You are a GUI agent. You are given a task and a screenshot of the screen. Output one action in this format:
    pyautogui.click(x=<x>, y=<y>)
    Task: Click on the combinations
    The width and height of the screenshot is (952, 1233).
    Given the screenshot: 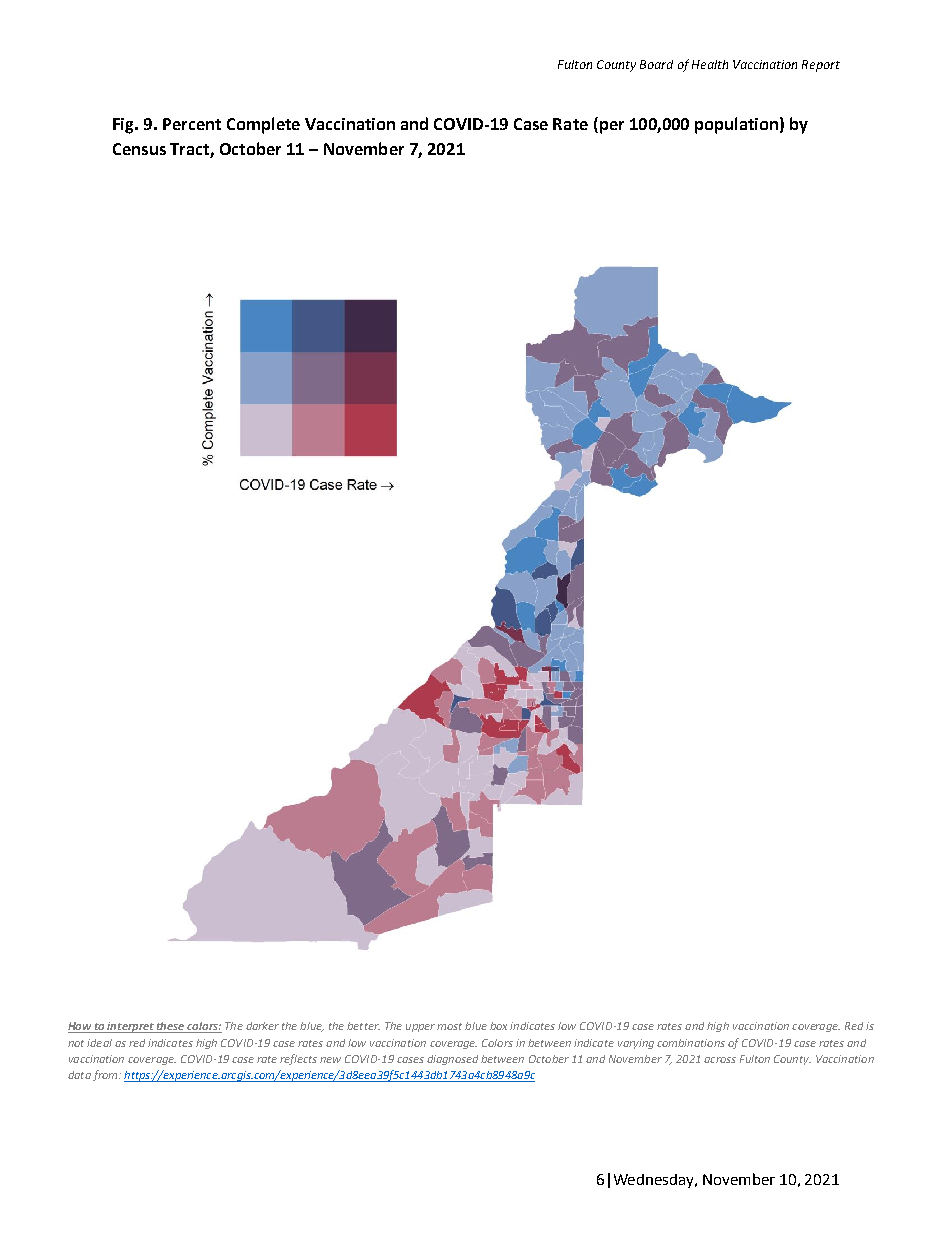 What is the action you would take?
    pyautogui.click(x=691, y=1043)
